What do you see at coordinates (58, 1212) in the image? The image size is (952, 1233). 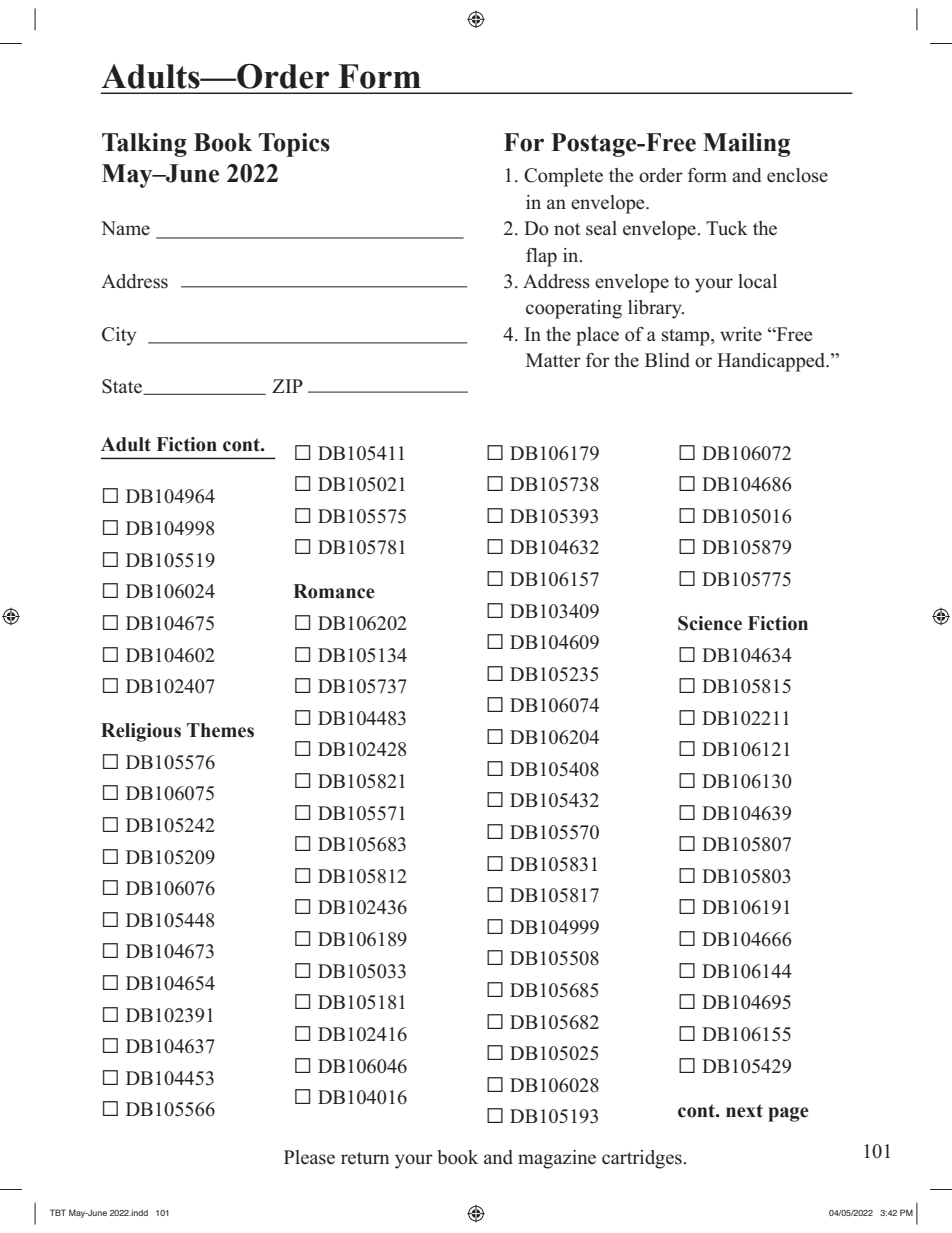 I see `TBT` at bounding box center [58, 1212].
